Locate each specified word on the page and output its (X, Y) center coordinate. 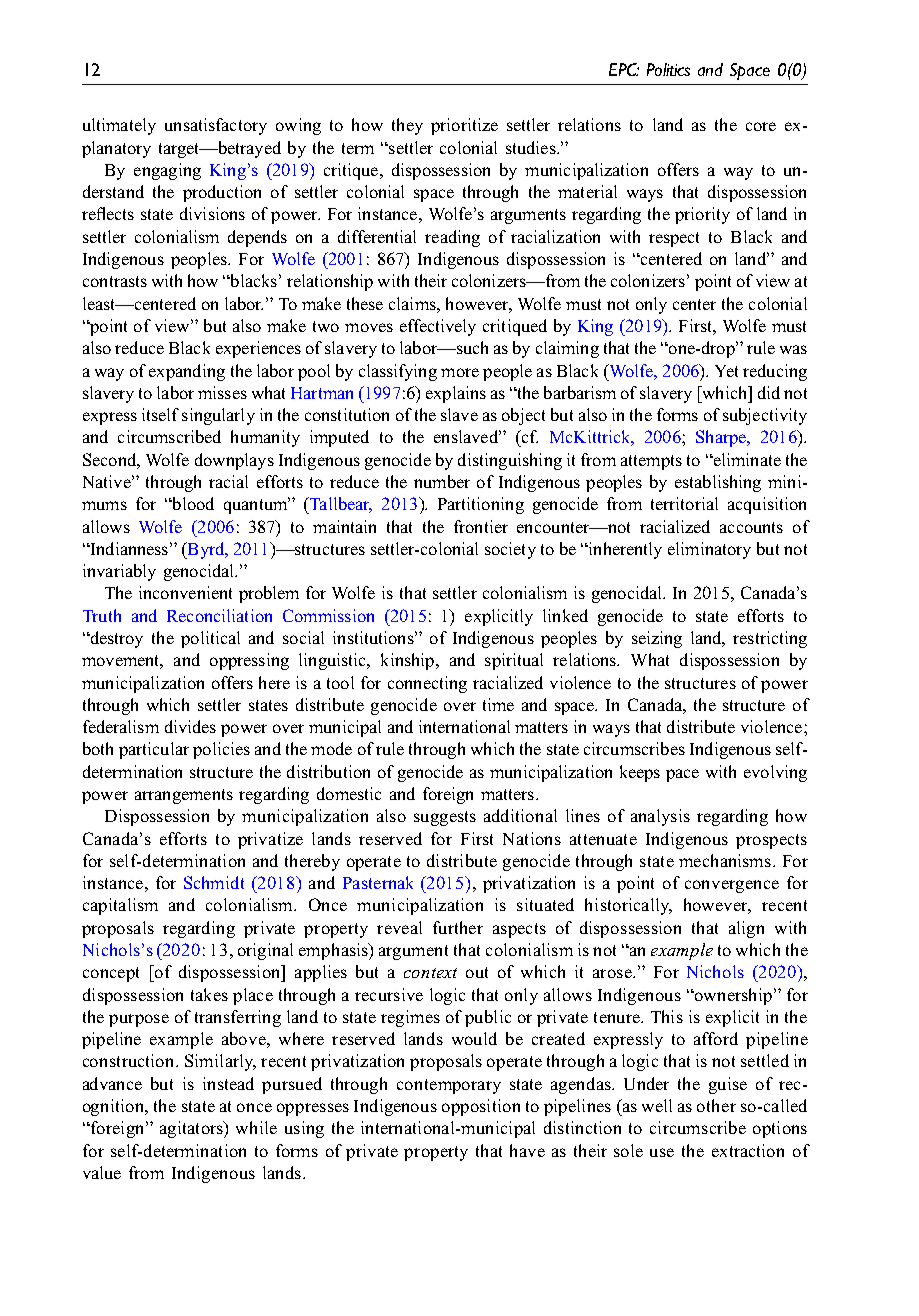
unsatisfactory (216, 126)
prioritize (464, 126)
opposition (481, 1107)
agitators (192, 1129)
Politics (668, 69)
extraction (748, 1150)
